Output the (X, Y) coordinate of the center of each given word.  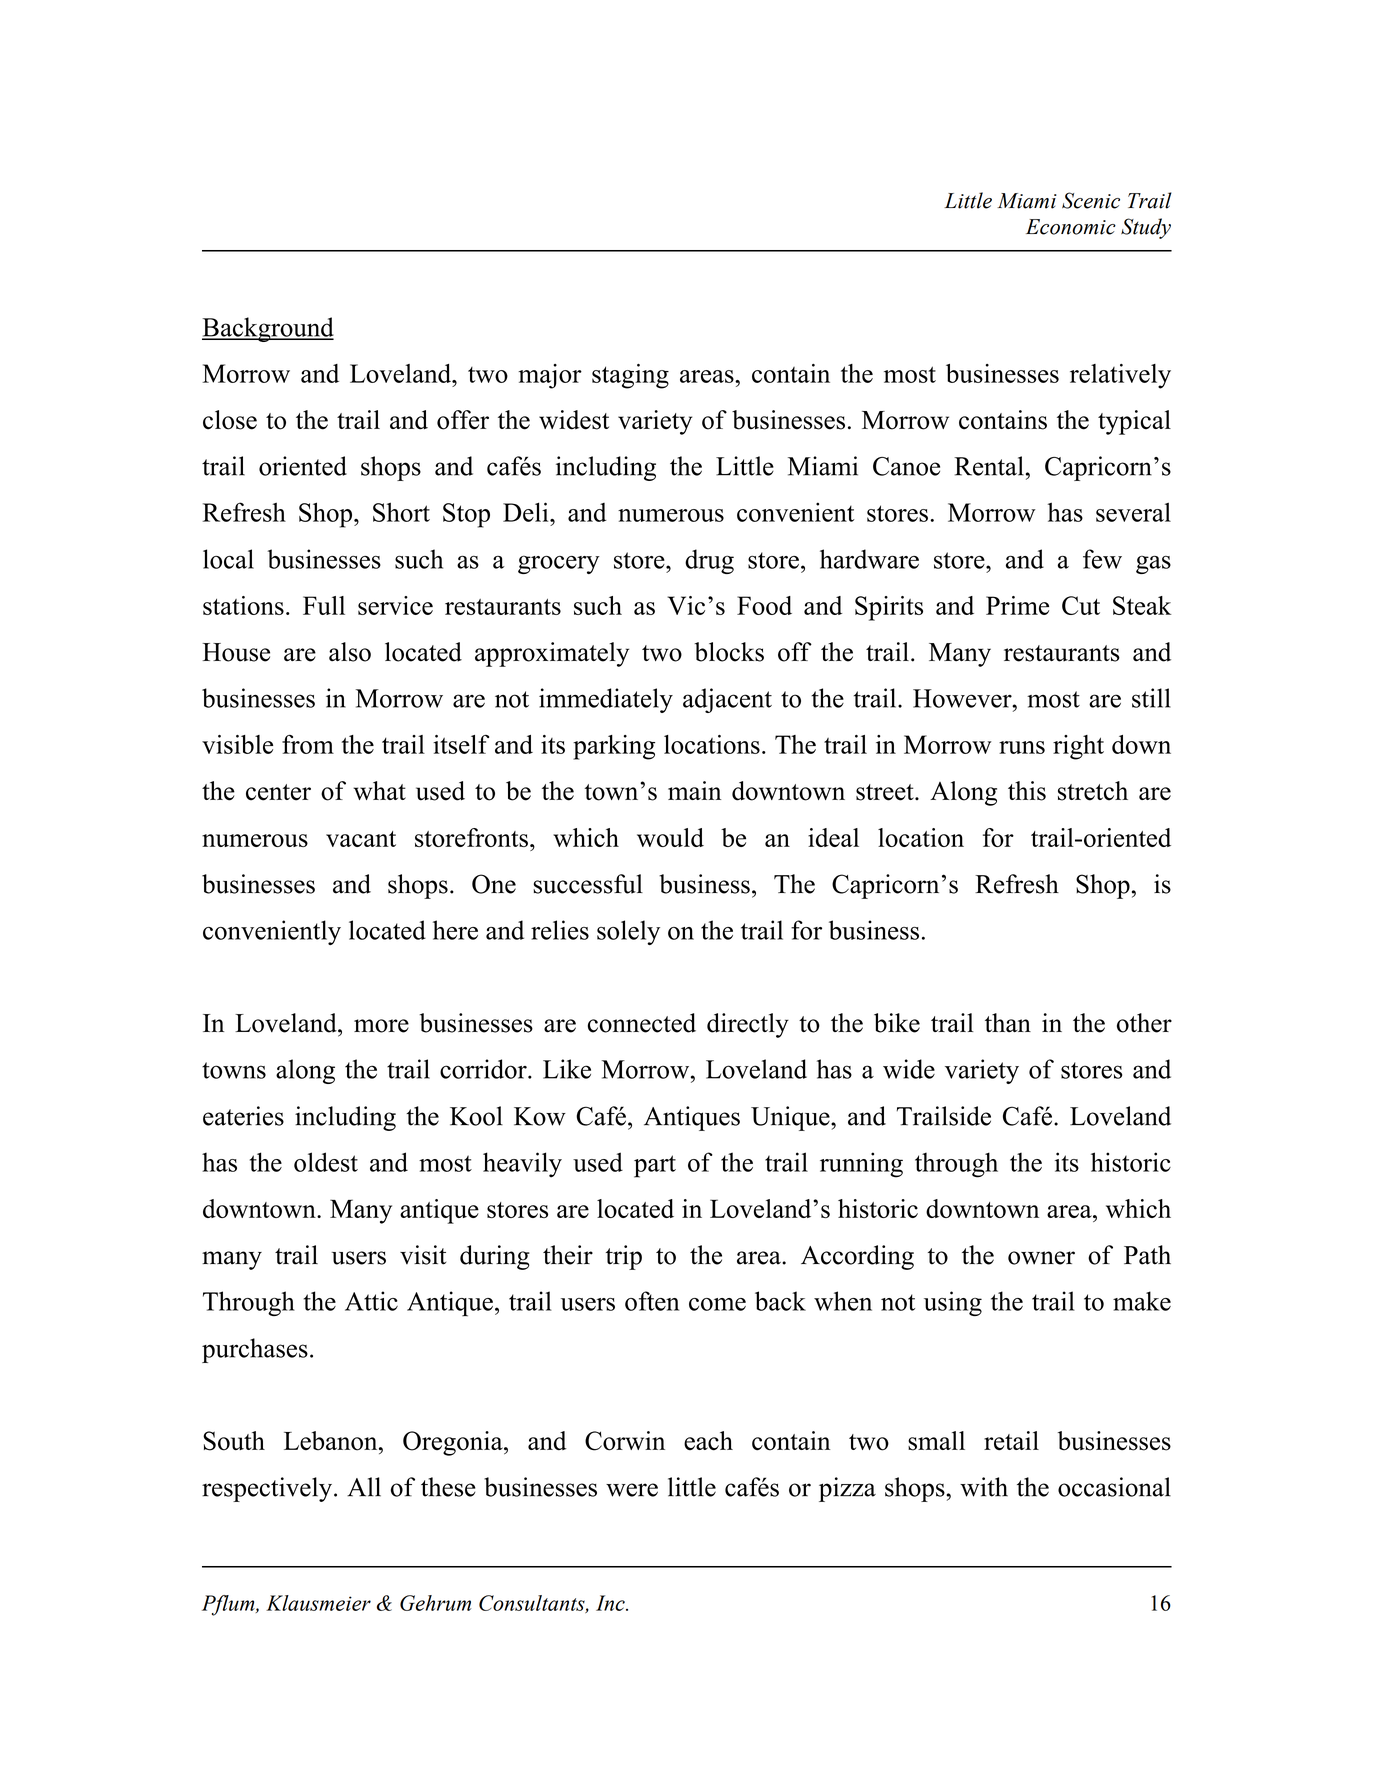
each (708, 1441)
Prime (1017, 605)
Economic (1071, 227)
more (381, 1026)
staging (630, 376)
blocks (729, 652)
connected (642, 1023)
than (1008, 1023)
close (230, 420)
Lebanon (332, 1441)
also (350, 652)
